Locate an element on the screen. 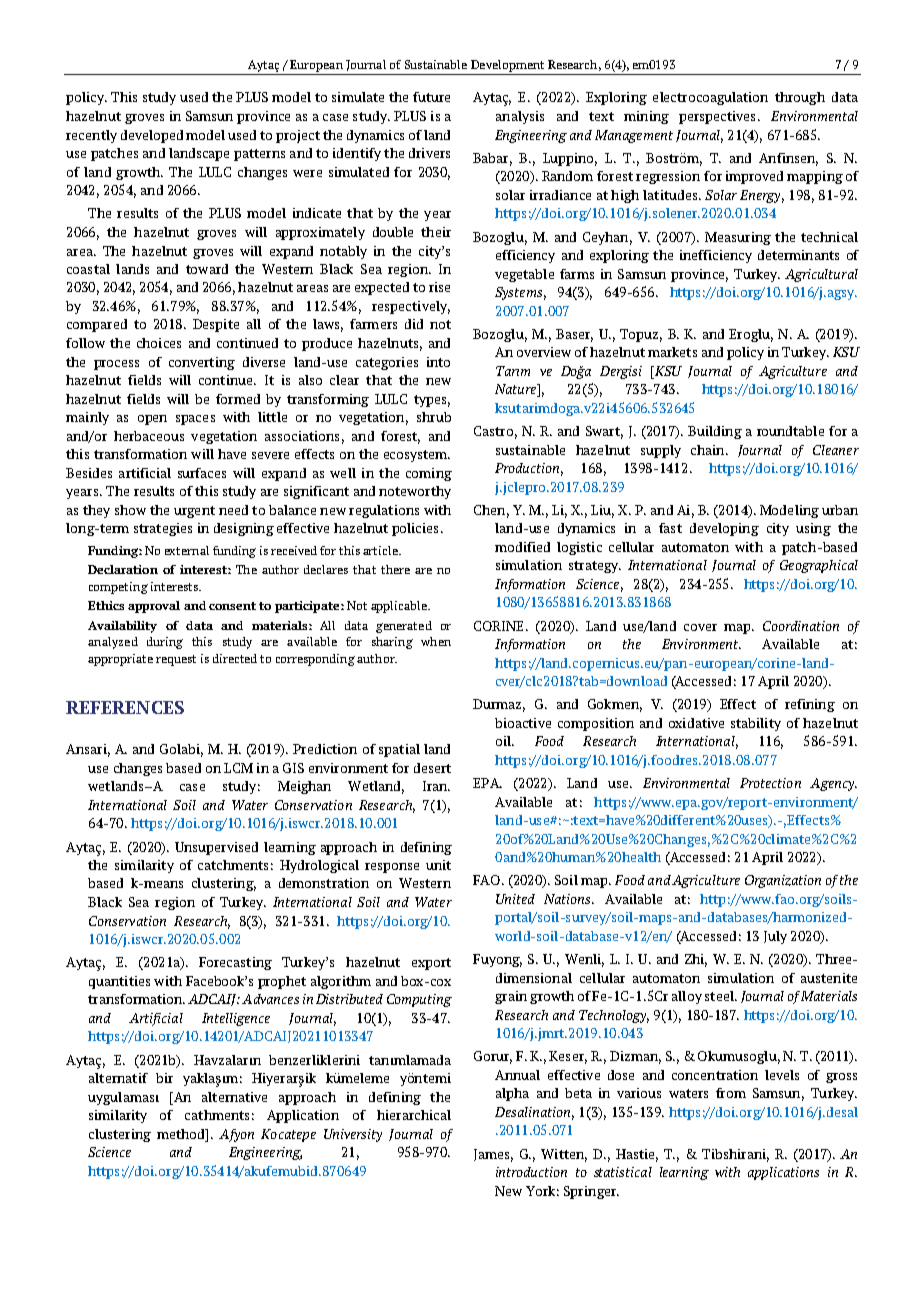 This screenshot has height=1307, width=924. future is located at coordinates (431, 97).
